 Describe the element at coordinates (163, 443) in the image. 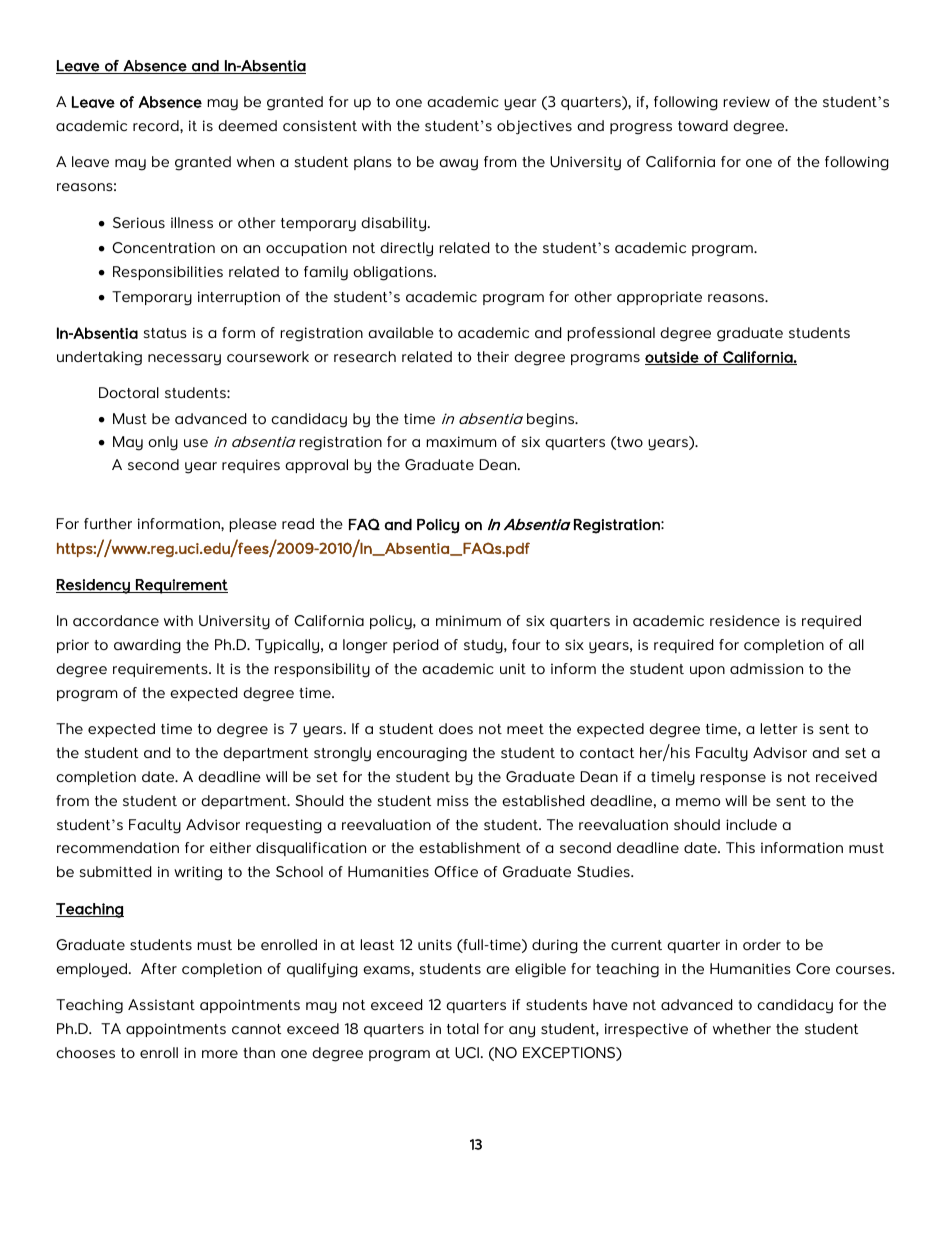

I see `only` at that location.
